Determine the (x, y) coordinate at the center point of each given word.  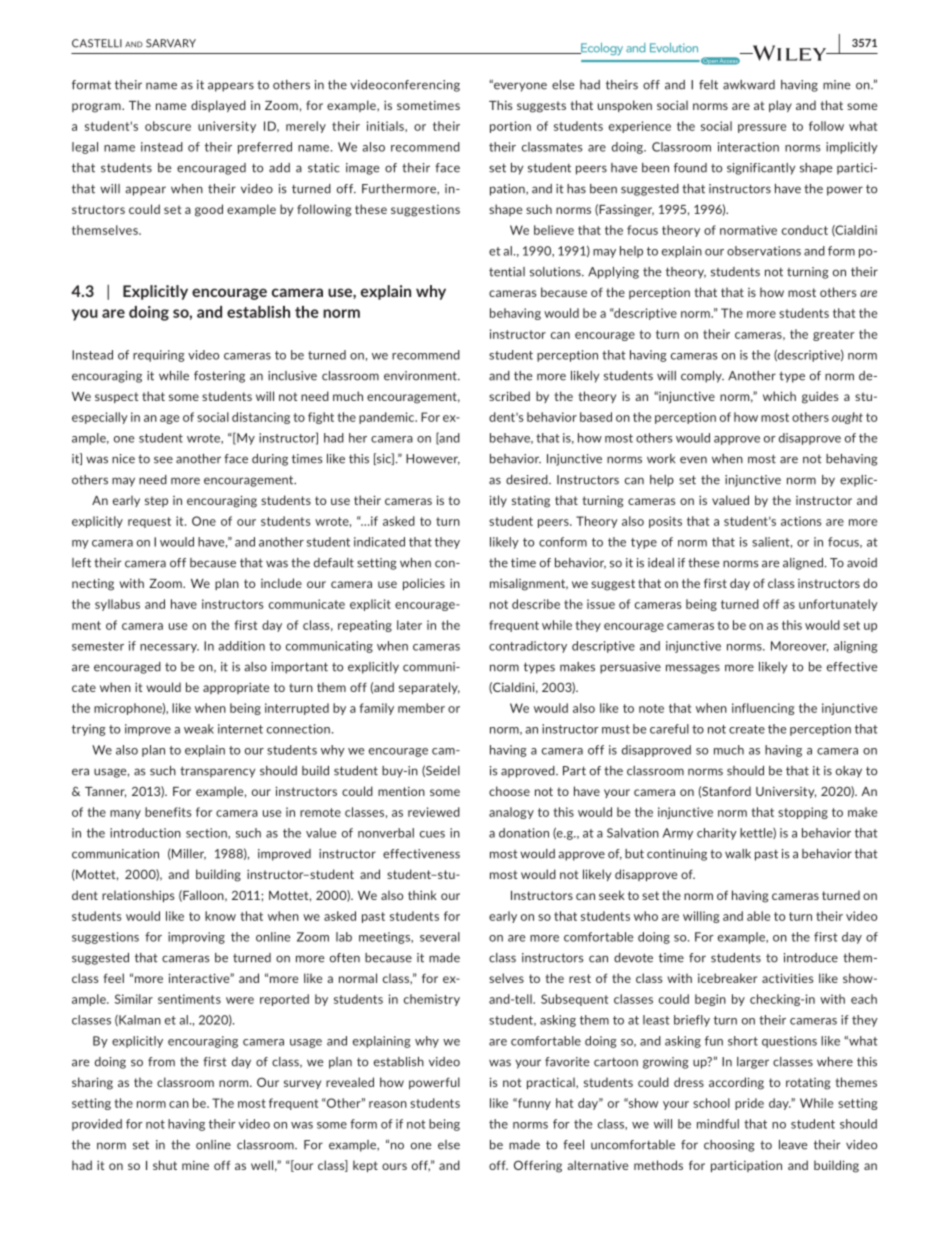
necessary (169, 648)
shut (165, 1165)
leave (793, 1145)
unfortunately (838, 605)
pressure (762, 128)
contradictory (528, 647)
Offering (538, 1166)
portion (510, 127)
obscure (168, 126)
